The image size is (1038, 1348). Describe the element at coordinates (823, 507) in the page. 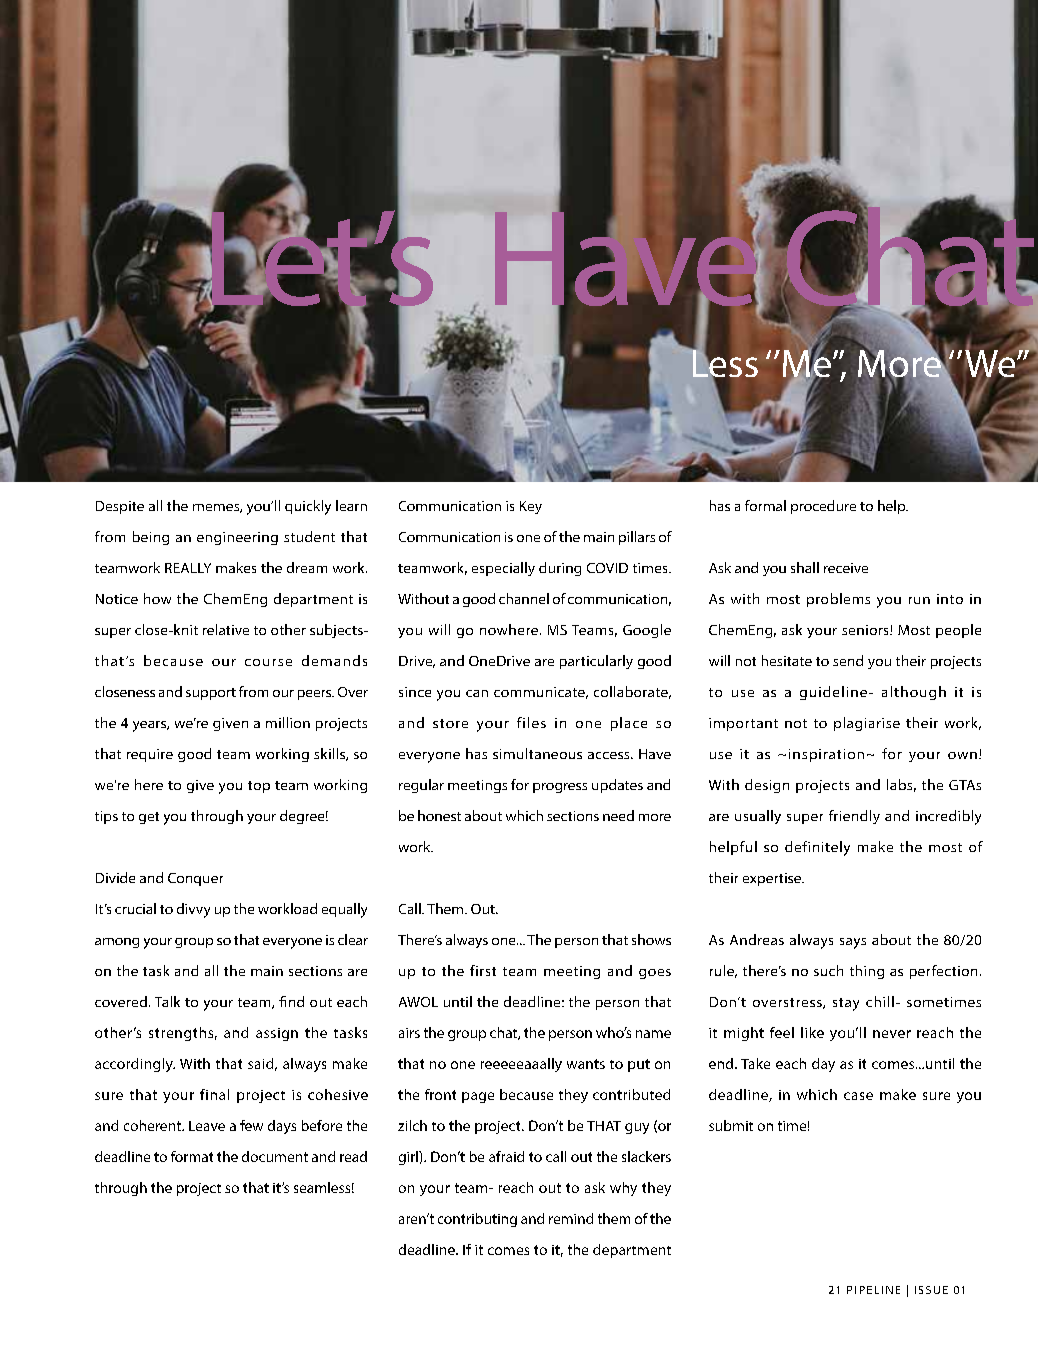

I see `procedure` at that location.
